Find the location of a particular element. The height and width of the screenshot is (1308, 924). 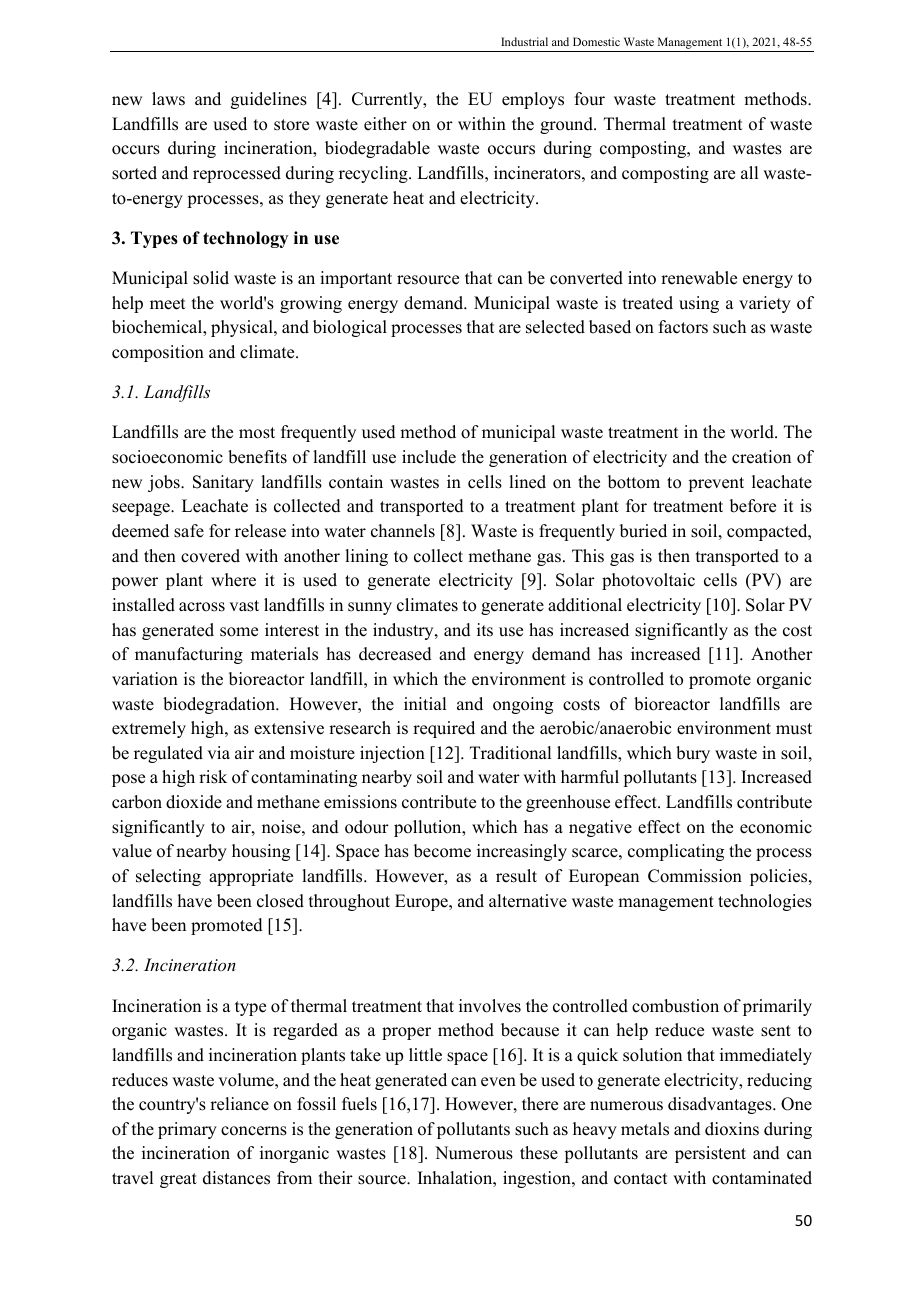

these is located at coordinates (539, 1153).
